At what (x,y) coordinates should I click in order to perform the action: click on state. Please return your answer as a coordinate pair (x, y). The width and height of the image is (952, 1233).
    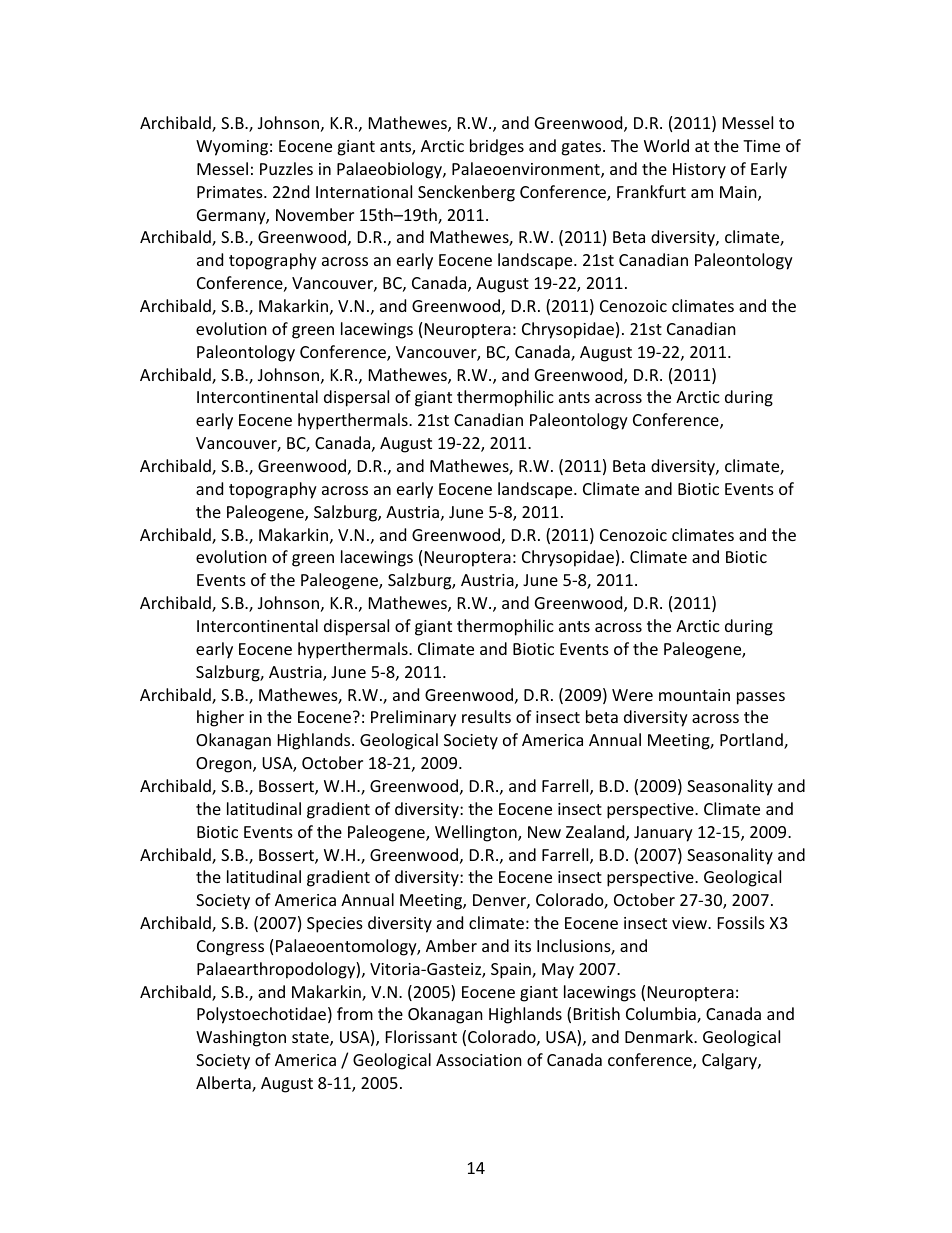
    Looking at the image, I should click on (311, 1039).
